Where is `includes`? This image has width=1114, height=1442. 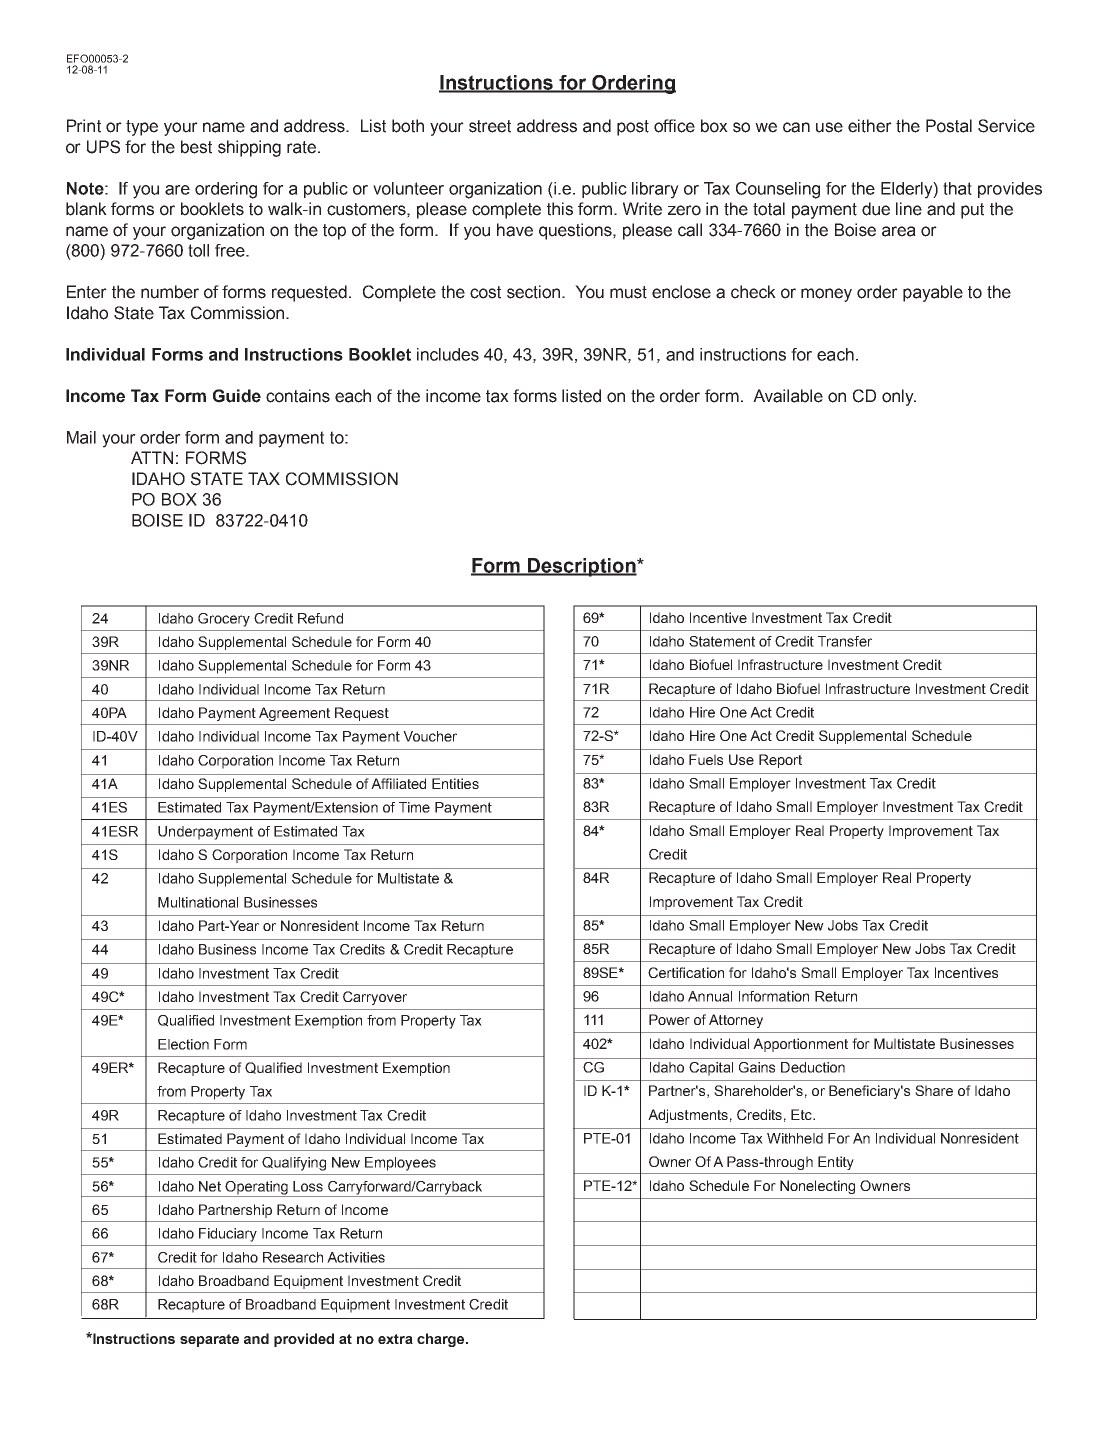
includes is located at coordinates (448, 354).
